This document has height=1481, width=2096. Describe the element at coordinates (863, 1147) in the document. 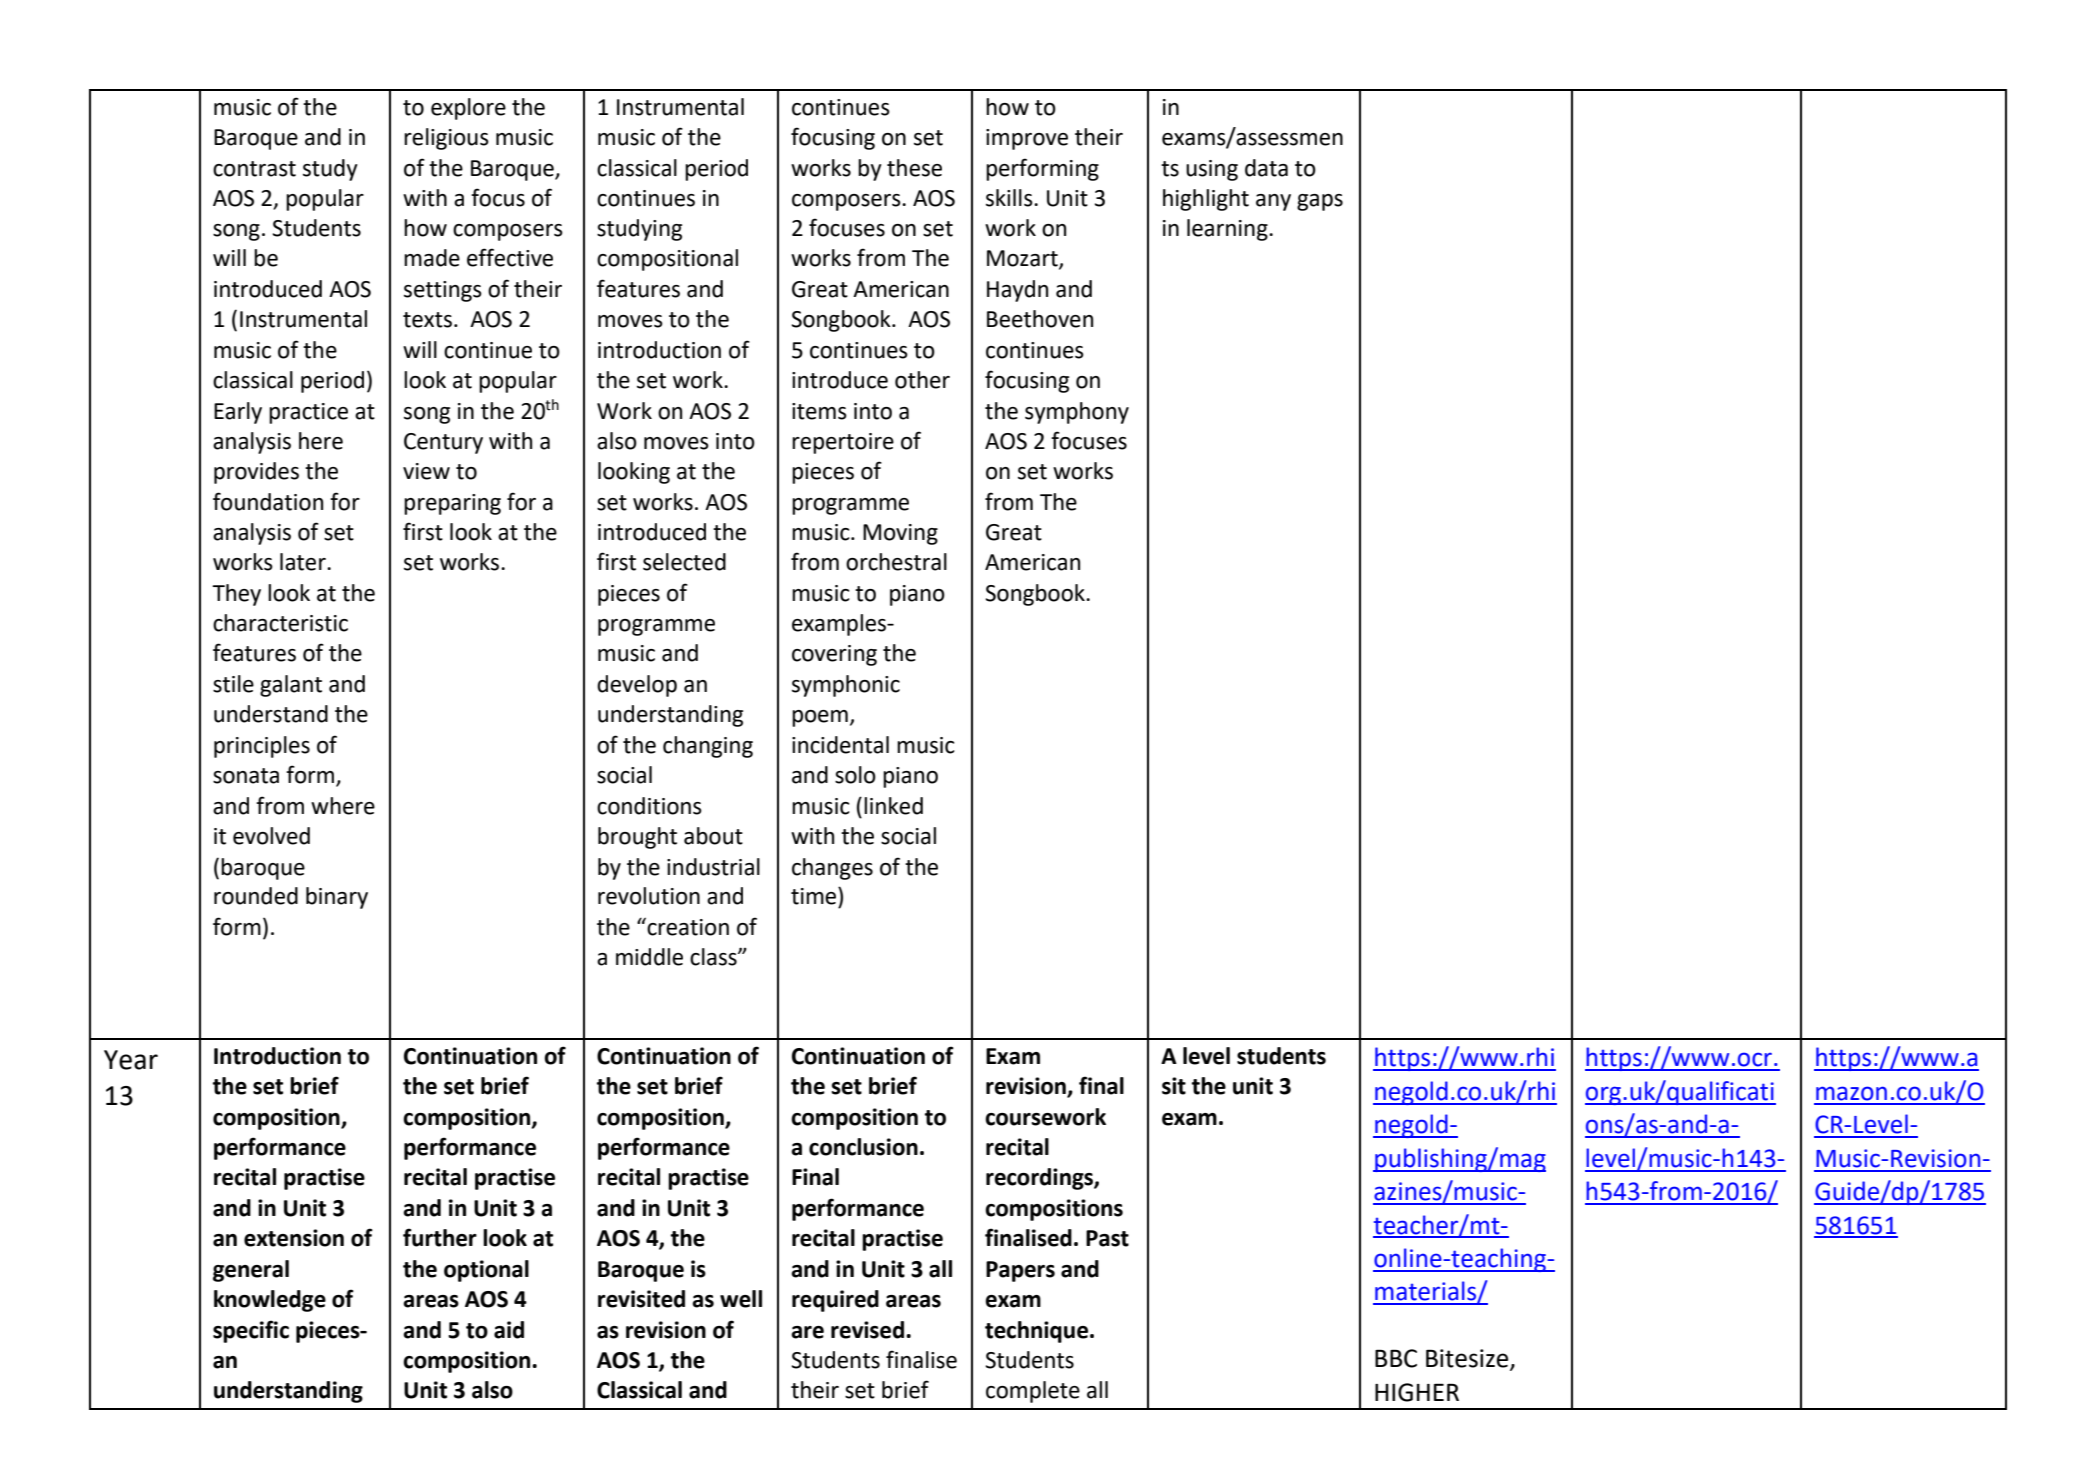

I see `conclusion` at that location.
